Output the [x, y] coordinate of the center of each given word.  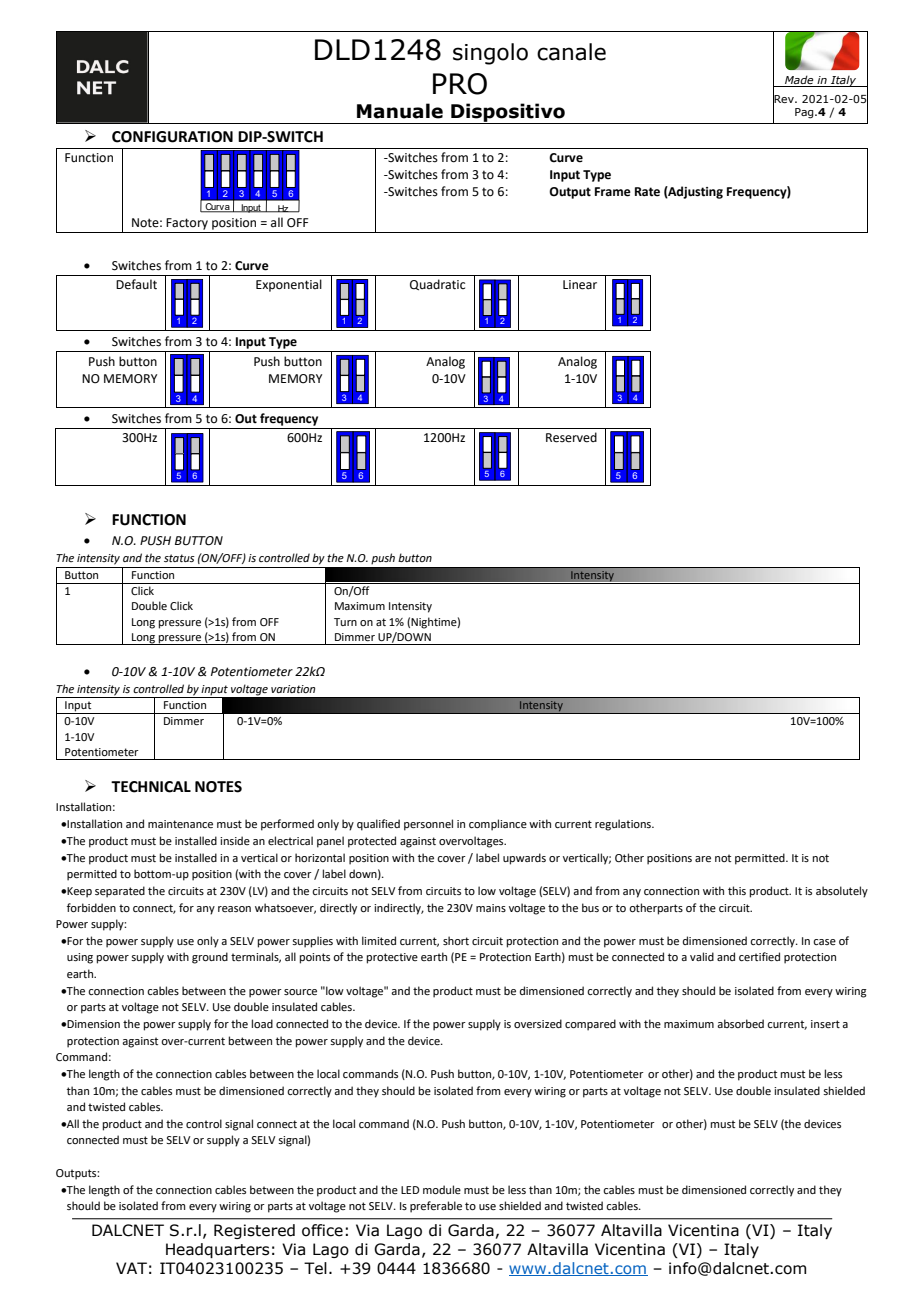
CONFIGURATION [172, 137]
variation [293, 689]
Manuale [400, 111]
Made [799, 81]
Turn [345, 622]
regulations [624, 825]
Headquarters [217, 1250]
